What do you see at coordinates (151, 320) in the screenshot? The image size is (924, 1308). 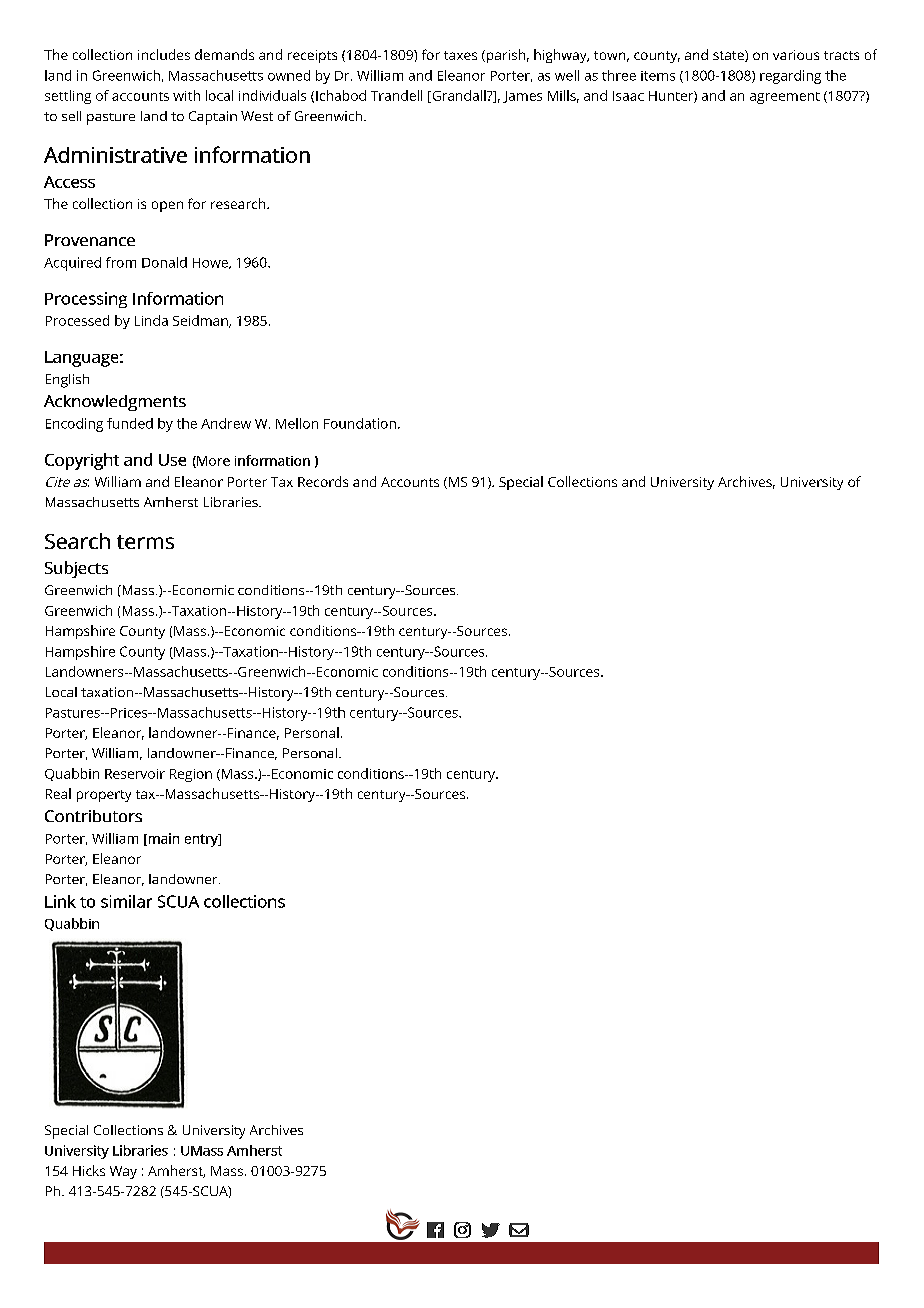 I see `Linda` at bounding box center [151, 320].
